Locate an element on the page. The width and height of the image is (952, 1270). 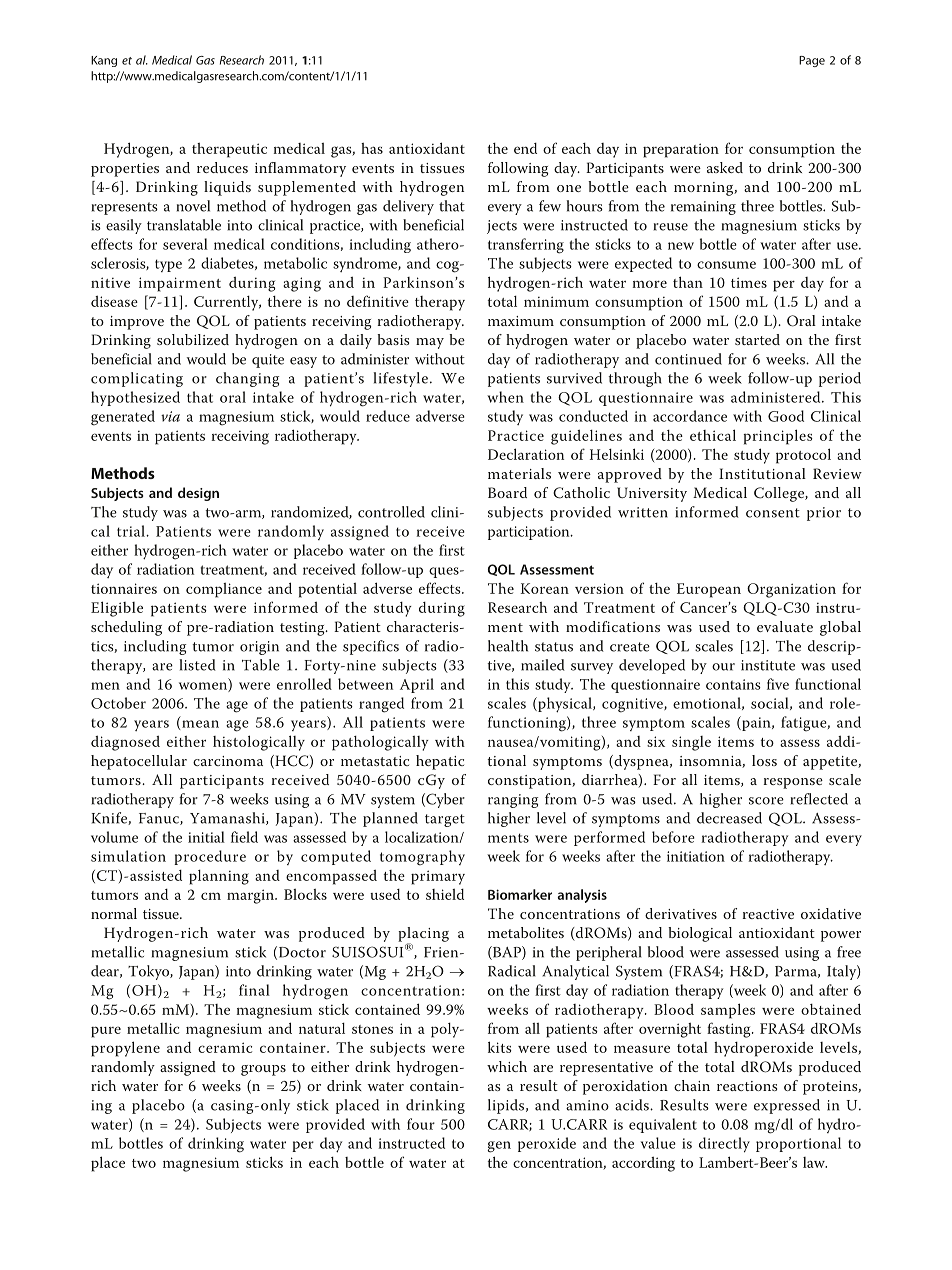
directly is located at coordinates (724, 1145).
